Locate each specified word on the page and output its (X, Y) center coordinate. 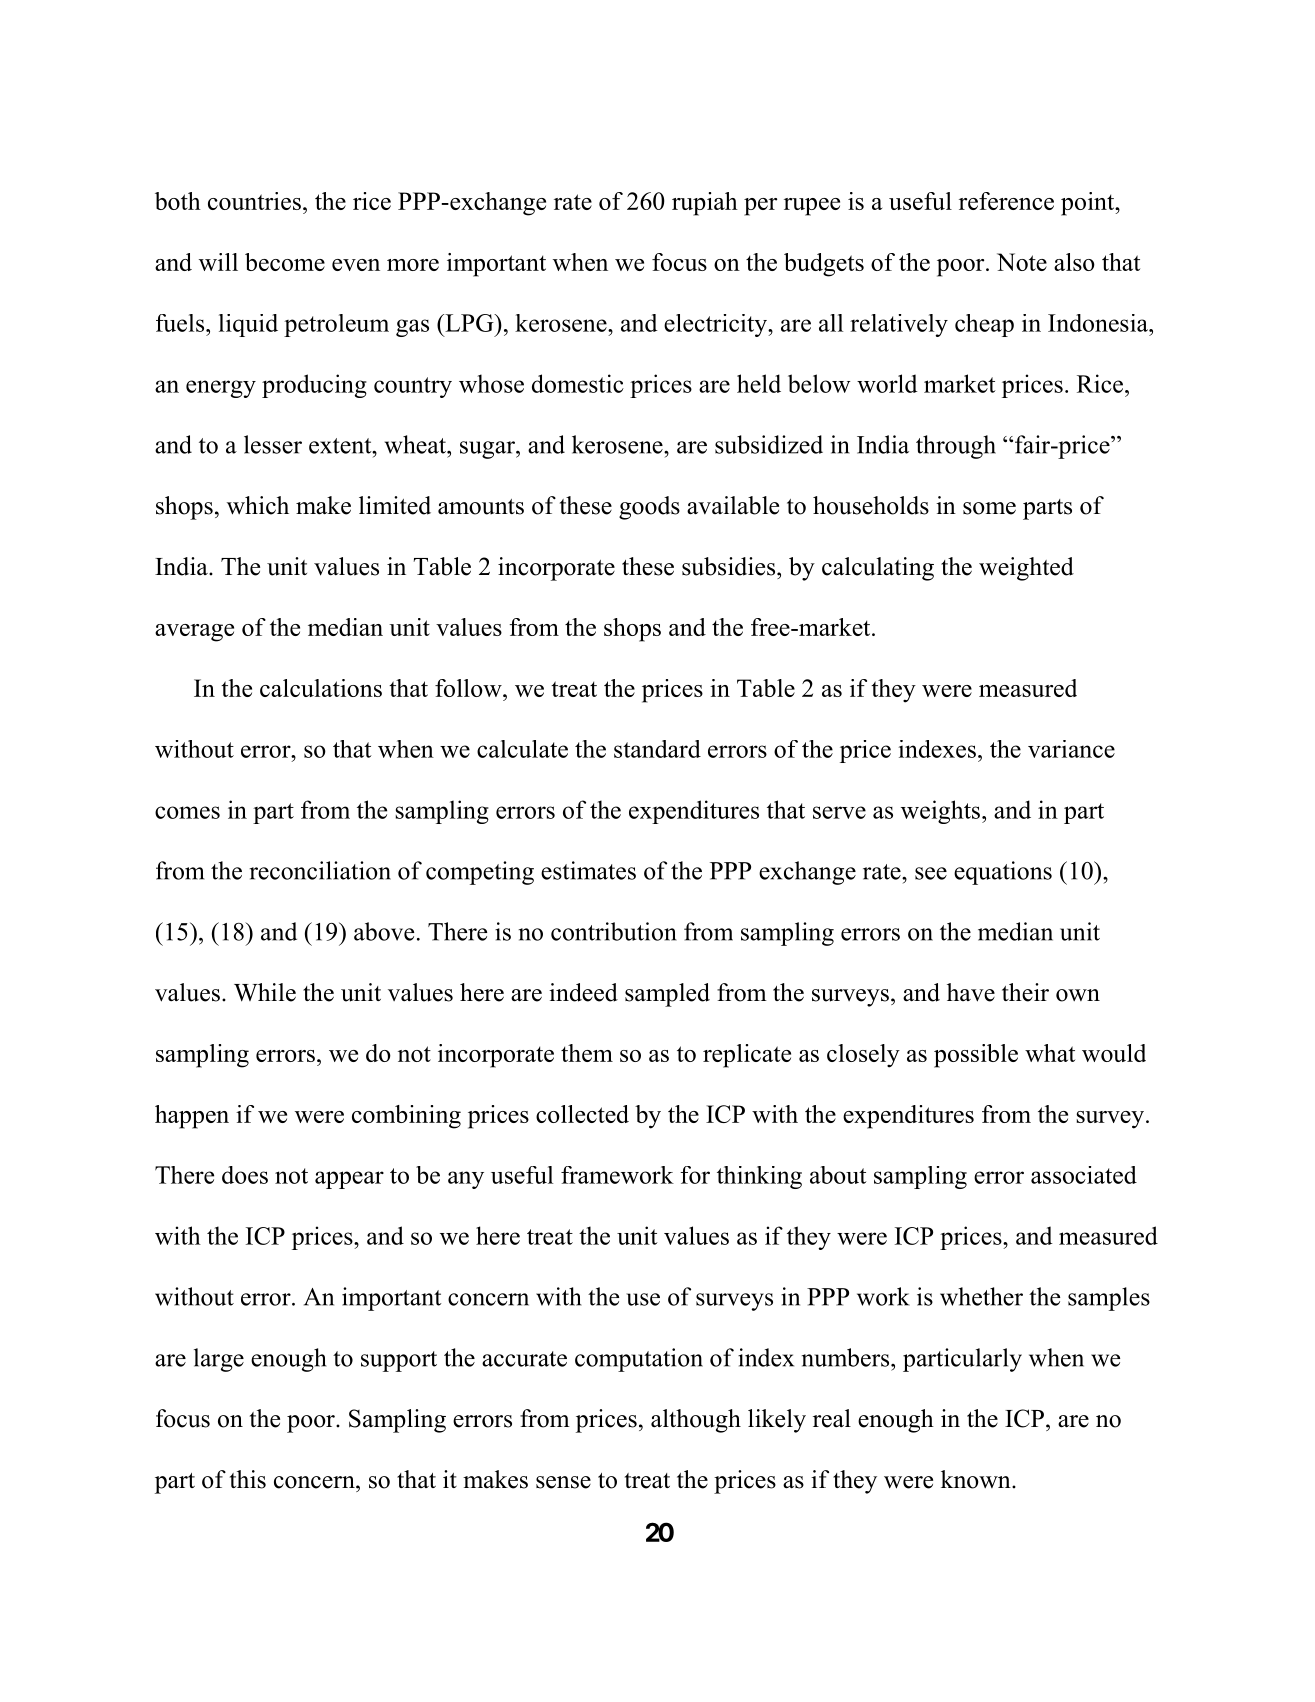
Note (1022, 262)
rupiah (705, 204)
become (285, 262)
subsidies (730, 566)
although (696, 1421)
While (265, 992)
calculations (321, 688)
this (248, 1479)
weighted (1026, 569)
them (587, 1053)
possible (976, 1056)
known (977, 1479)
